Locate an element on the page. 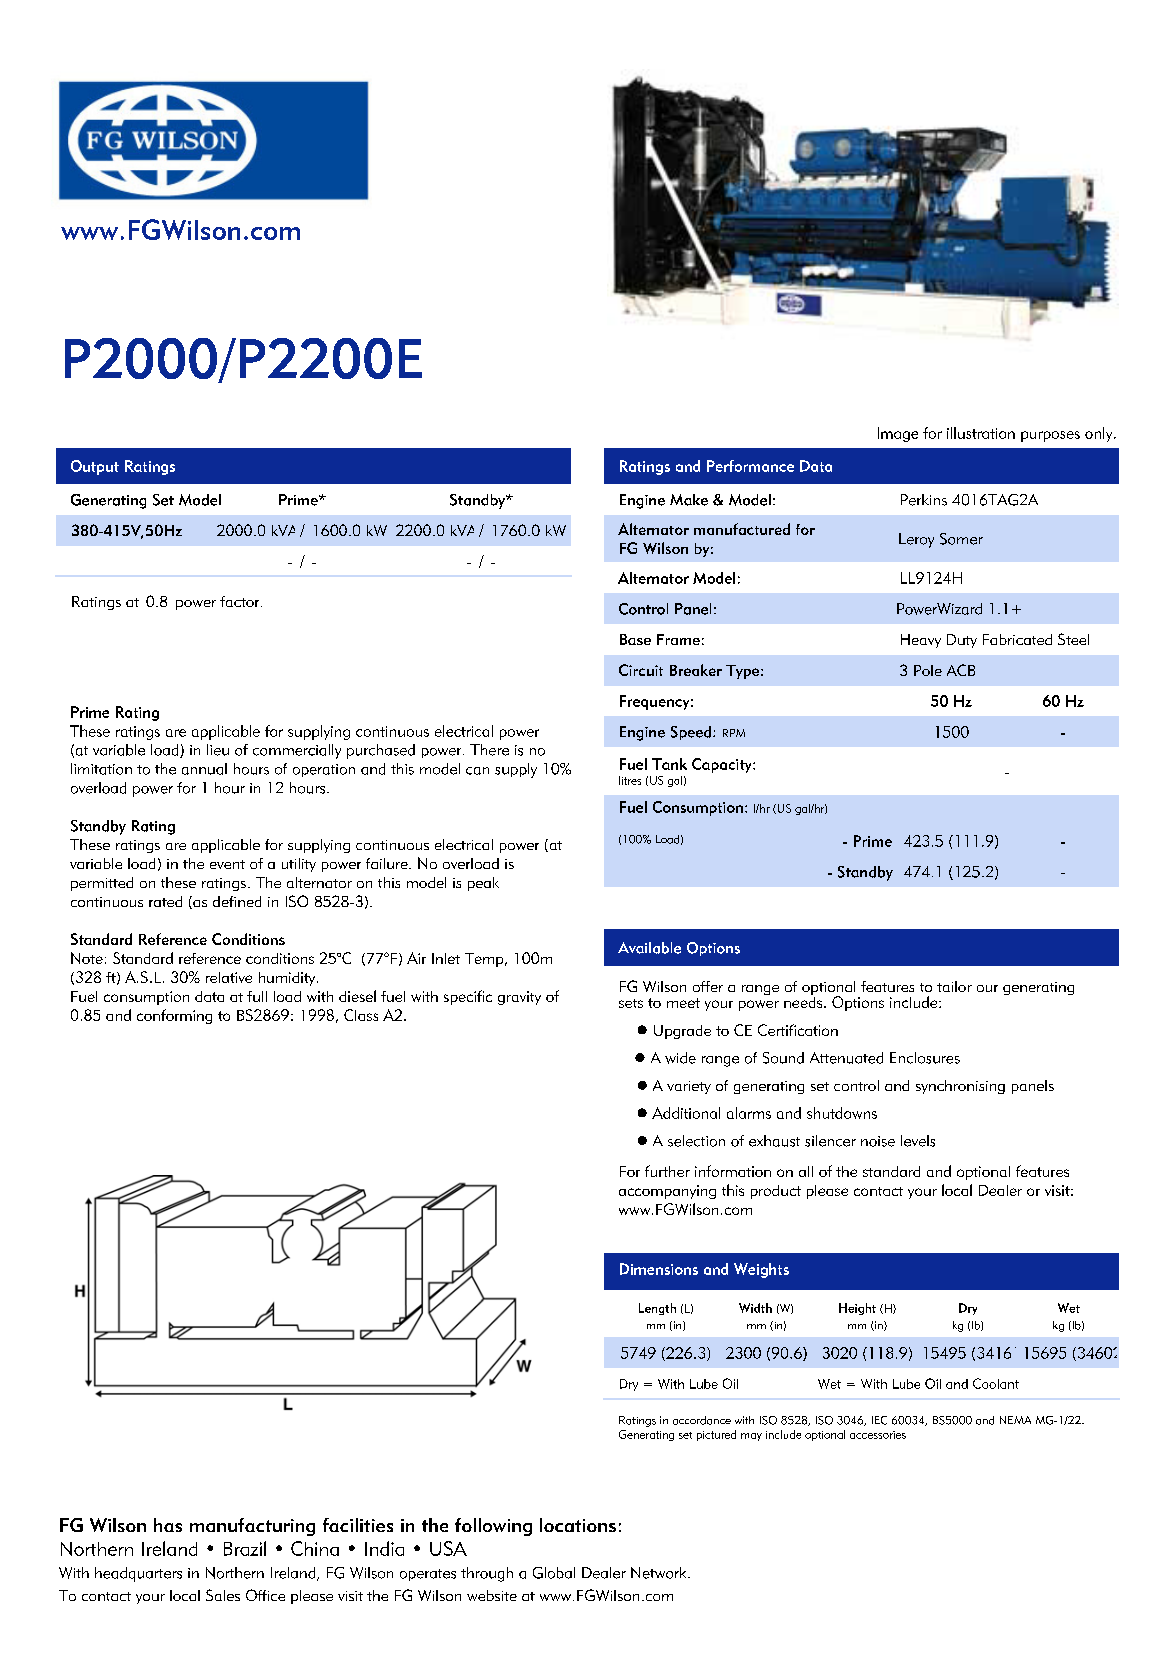 The image size is (1175, 1662). Global is located at coordinates (554, 1573).
